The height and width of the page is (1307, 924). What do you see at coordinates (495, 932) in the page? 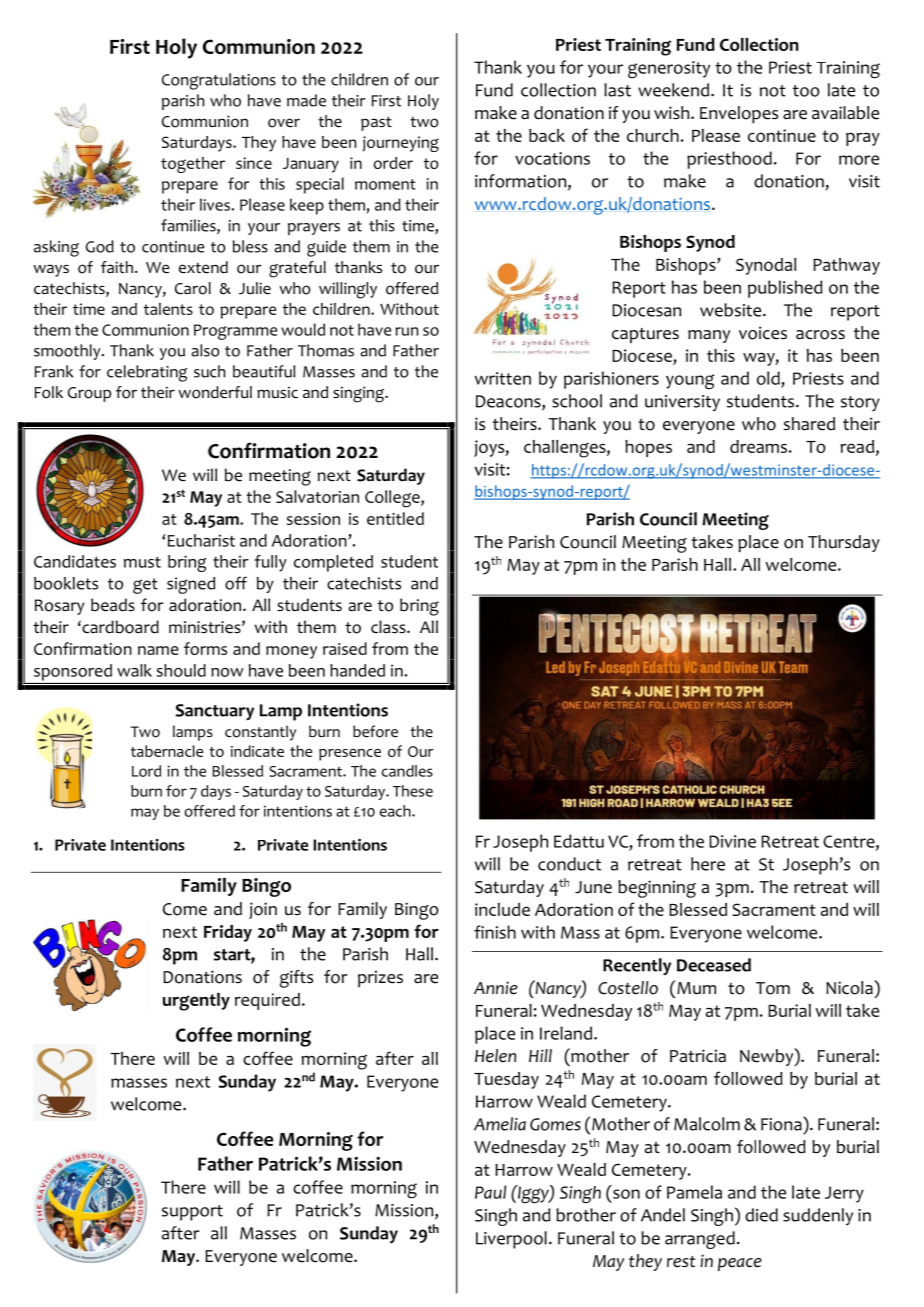
I see `finish` at bounding box center [495, 932].
